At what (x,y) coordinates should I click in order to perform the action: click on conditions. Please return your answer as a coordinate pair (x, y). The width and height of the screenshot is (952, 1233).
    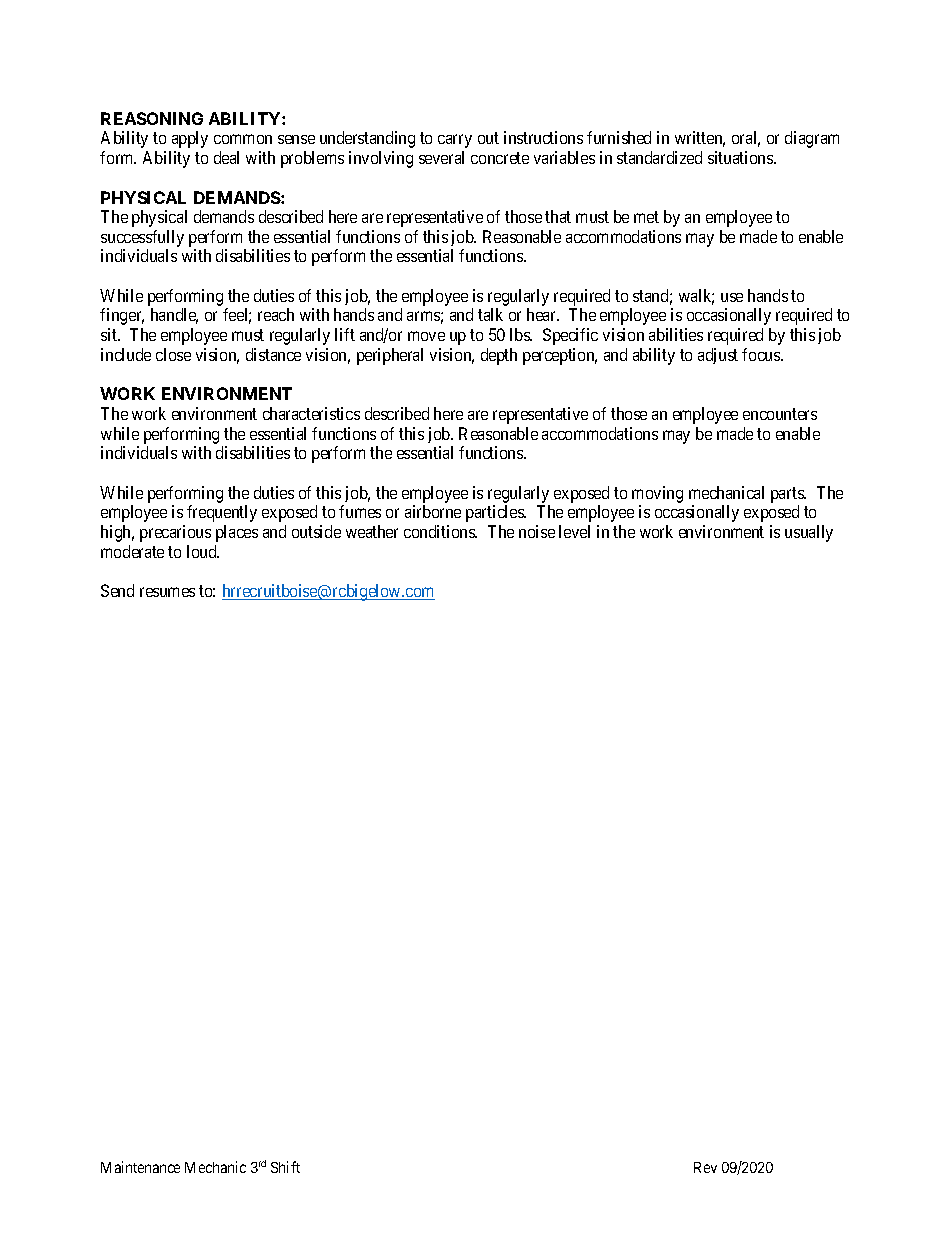
    Looking at the image, I should click on (440, 531).
